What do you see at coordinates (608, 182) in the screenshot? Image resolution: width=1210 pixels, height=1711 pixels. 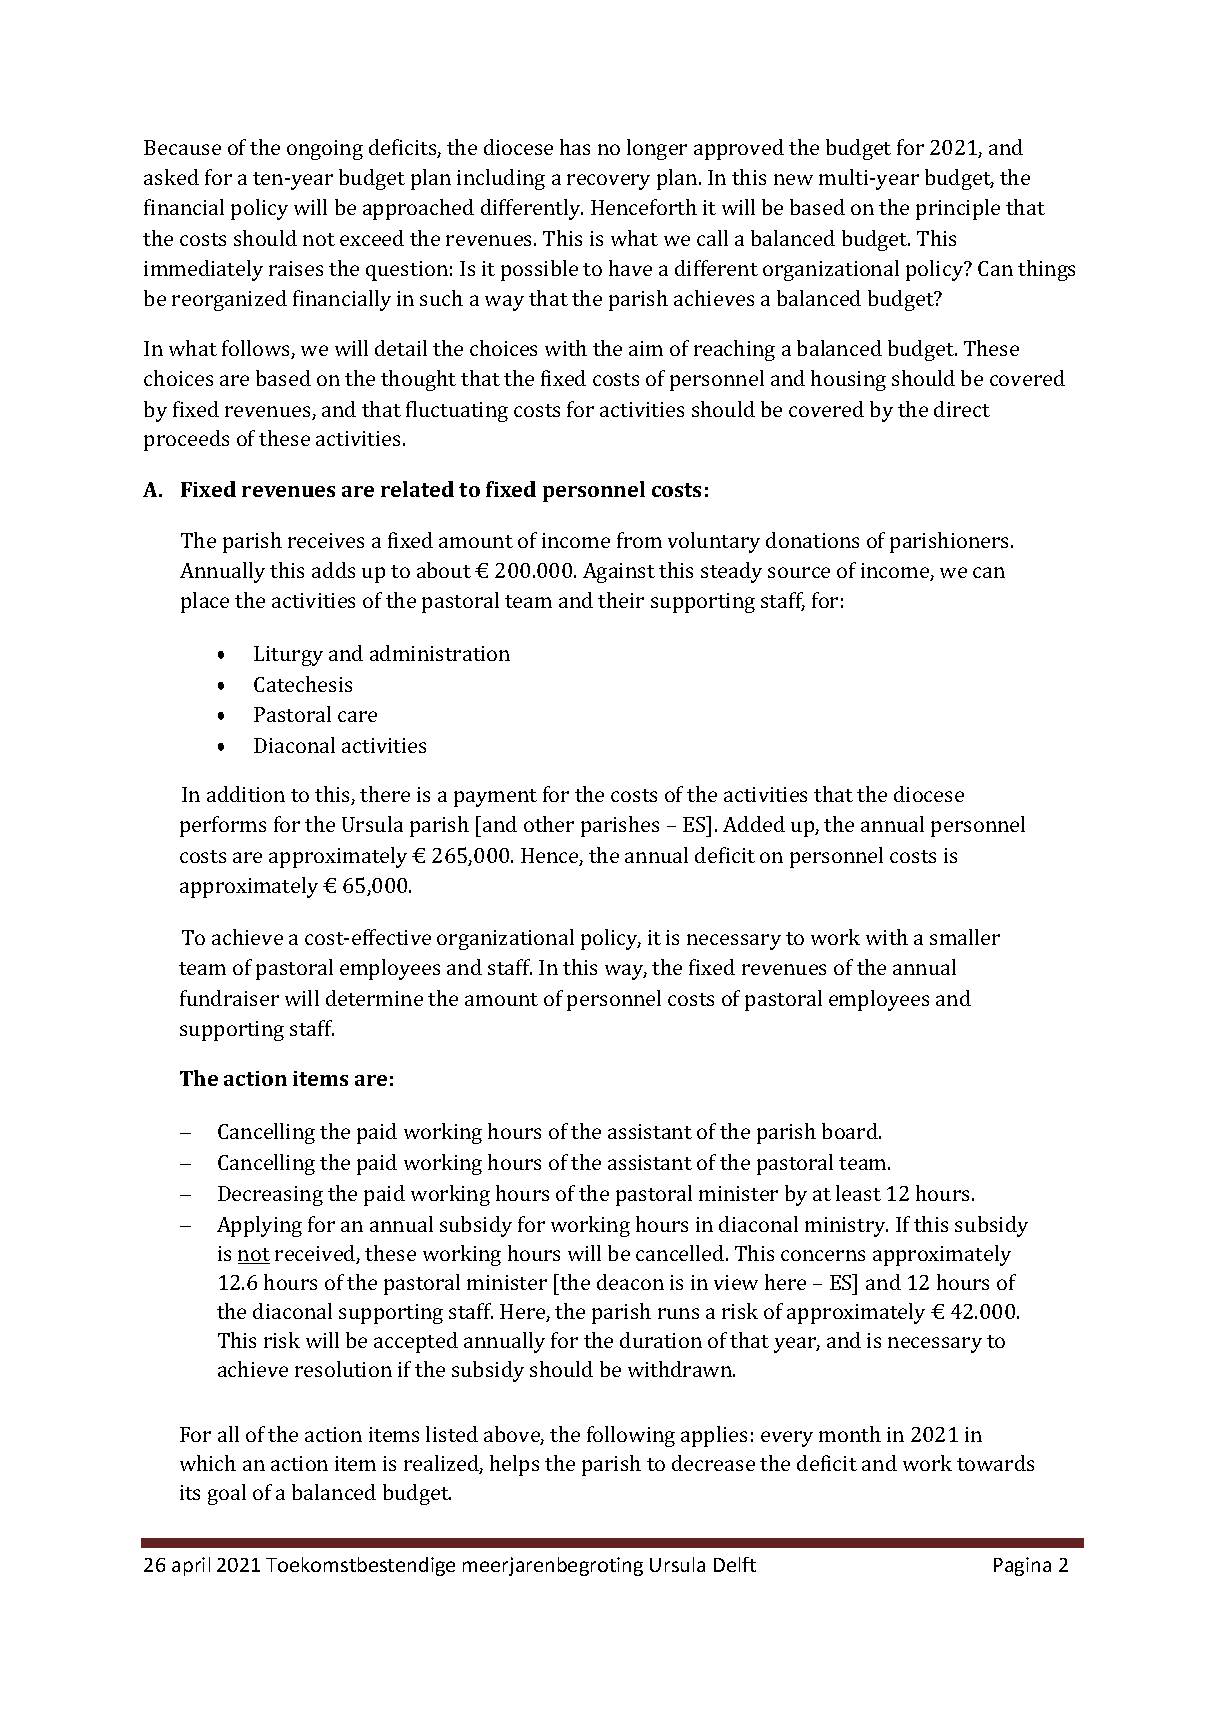 I see `recovery` at bounding box center [608, 182].
